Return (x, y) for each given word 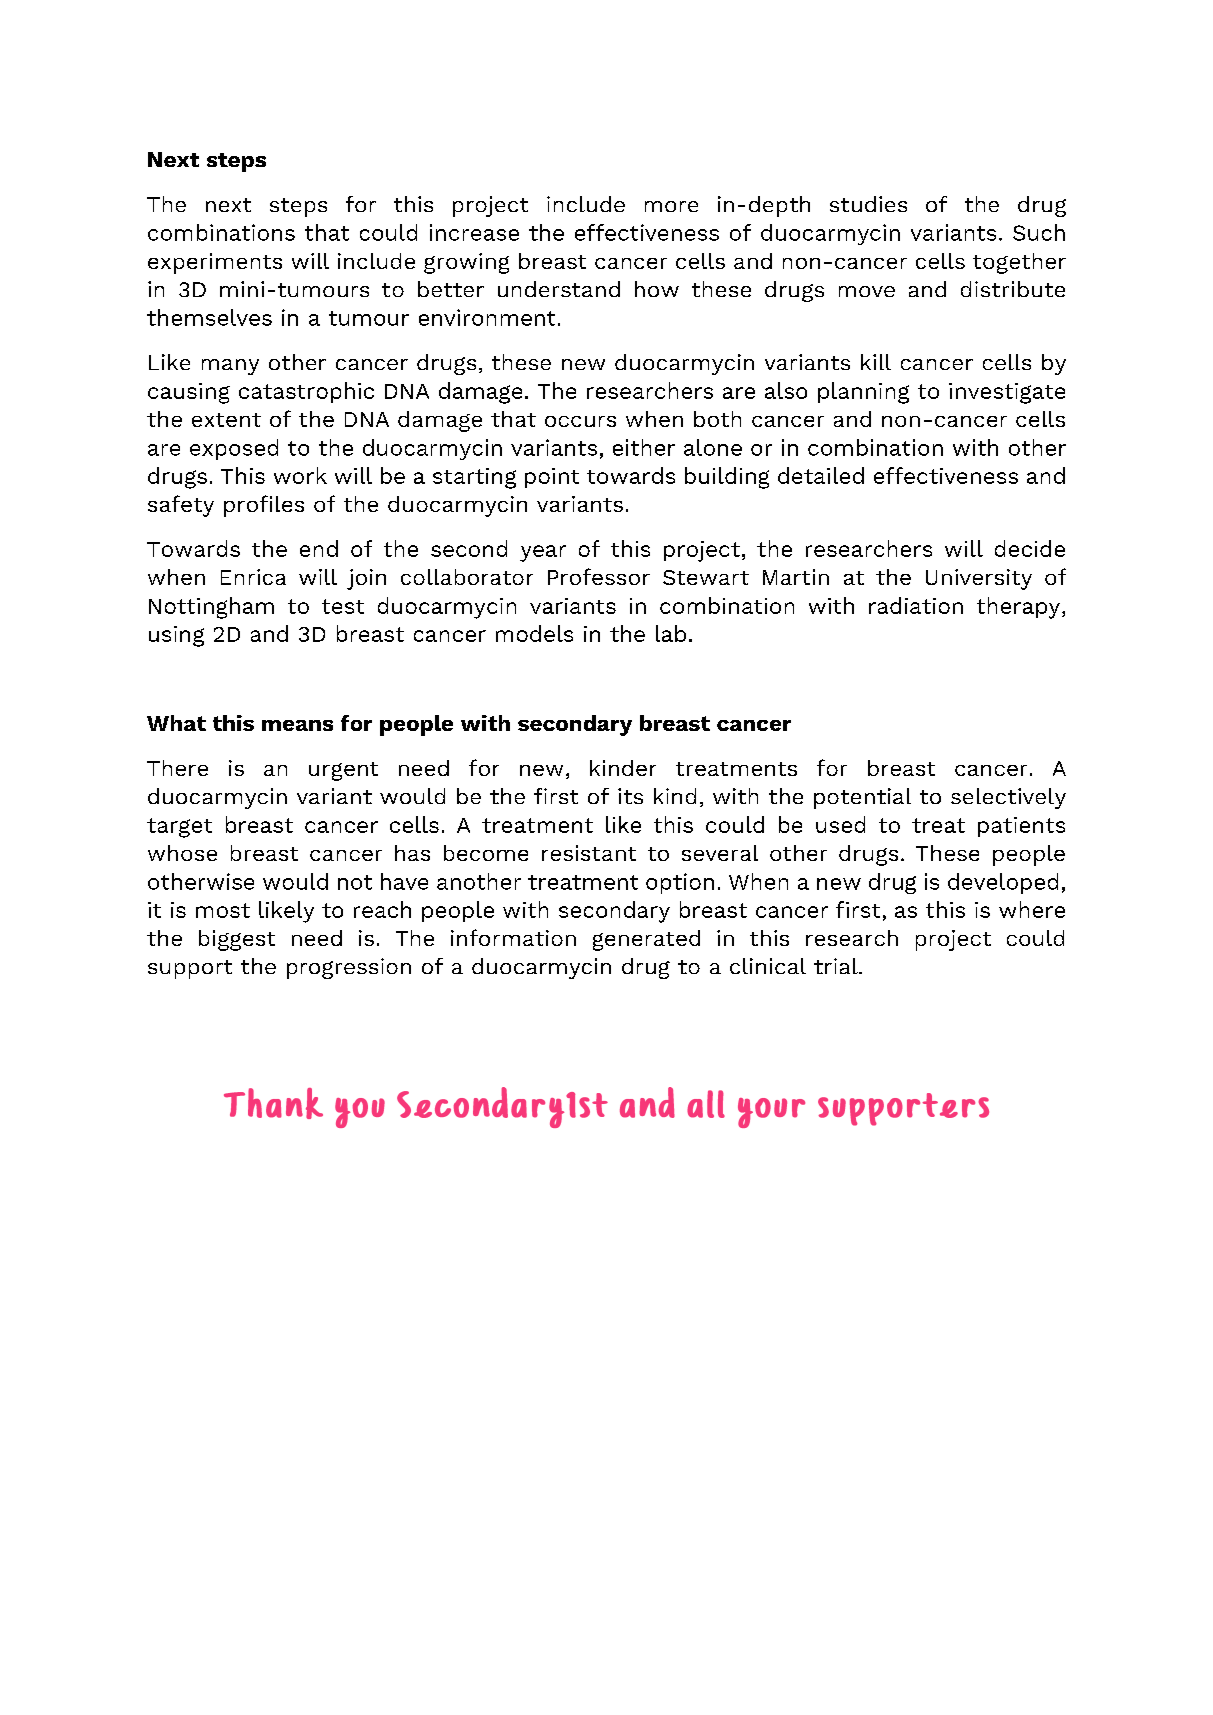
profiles (264, 506)
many (230, 367)
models (534, 633)
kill (876, 362)
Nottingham (211, 608)
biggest (237, 940)
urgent (343, 771)
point (552, 478)
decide (1030, 548)
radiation (916, 605)
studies (868, 204)
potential (862, 798)
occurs (580, 421)
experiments (215, 263)
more (671, 206)
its (630, 796)
